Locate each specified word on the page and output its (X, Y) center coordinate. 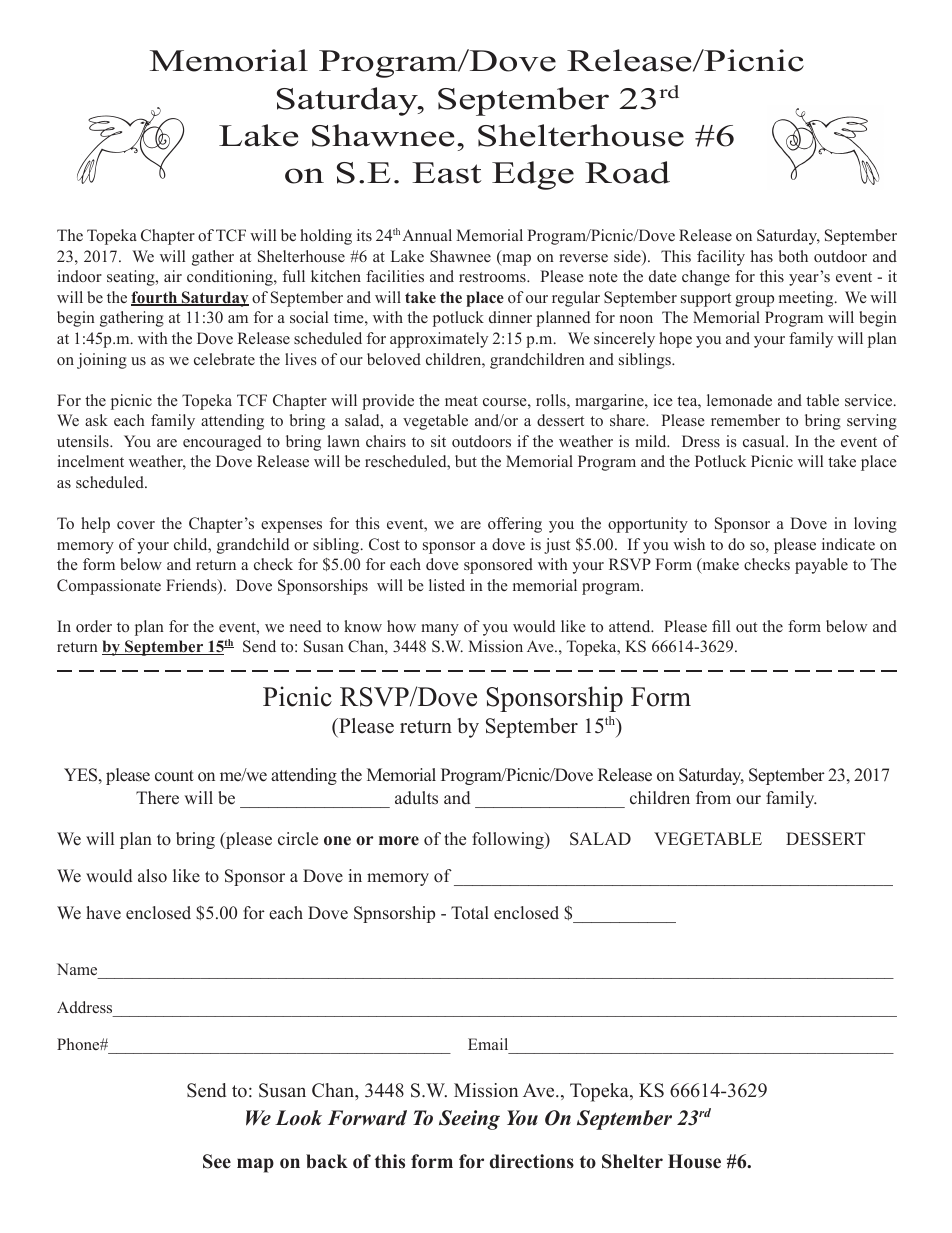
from (713, 797)
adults (416, 798)
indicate (848, 544)
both (793, 256)
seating (132, 278)
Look (298, 1118)
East (447, 173)
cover (136, 525)
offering (515, 525)
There (157, 798)
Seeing (469, 1120)
